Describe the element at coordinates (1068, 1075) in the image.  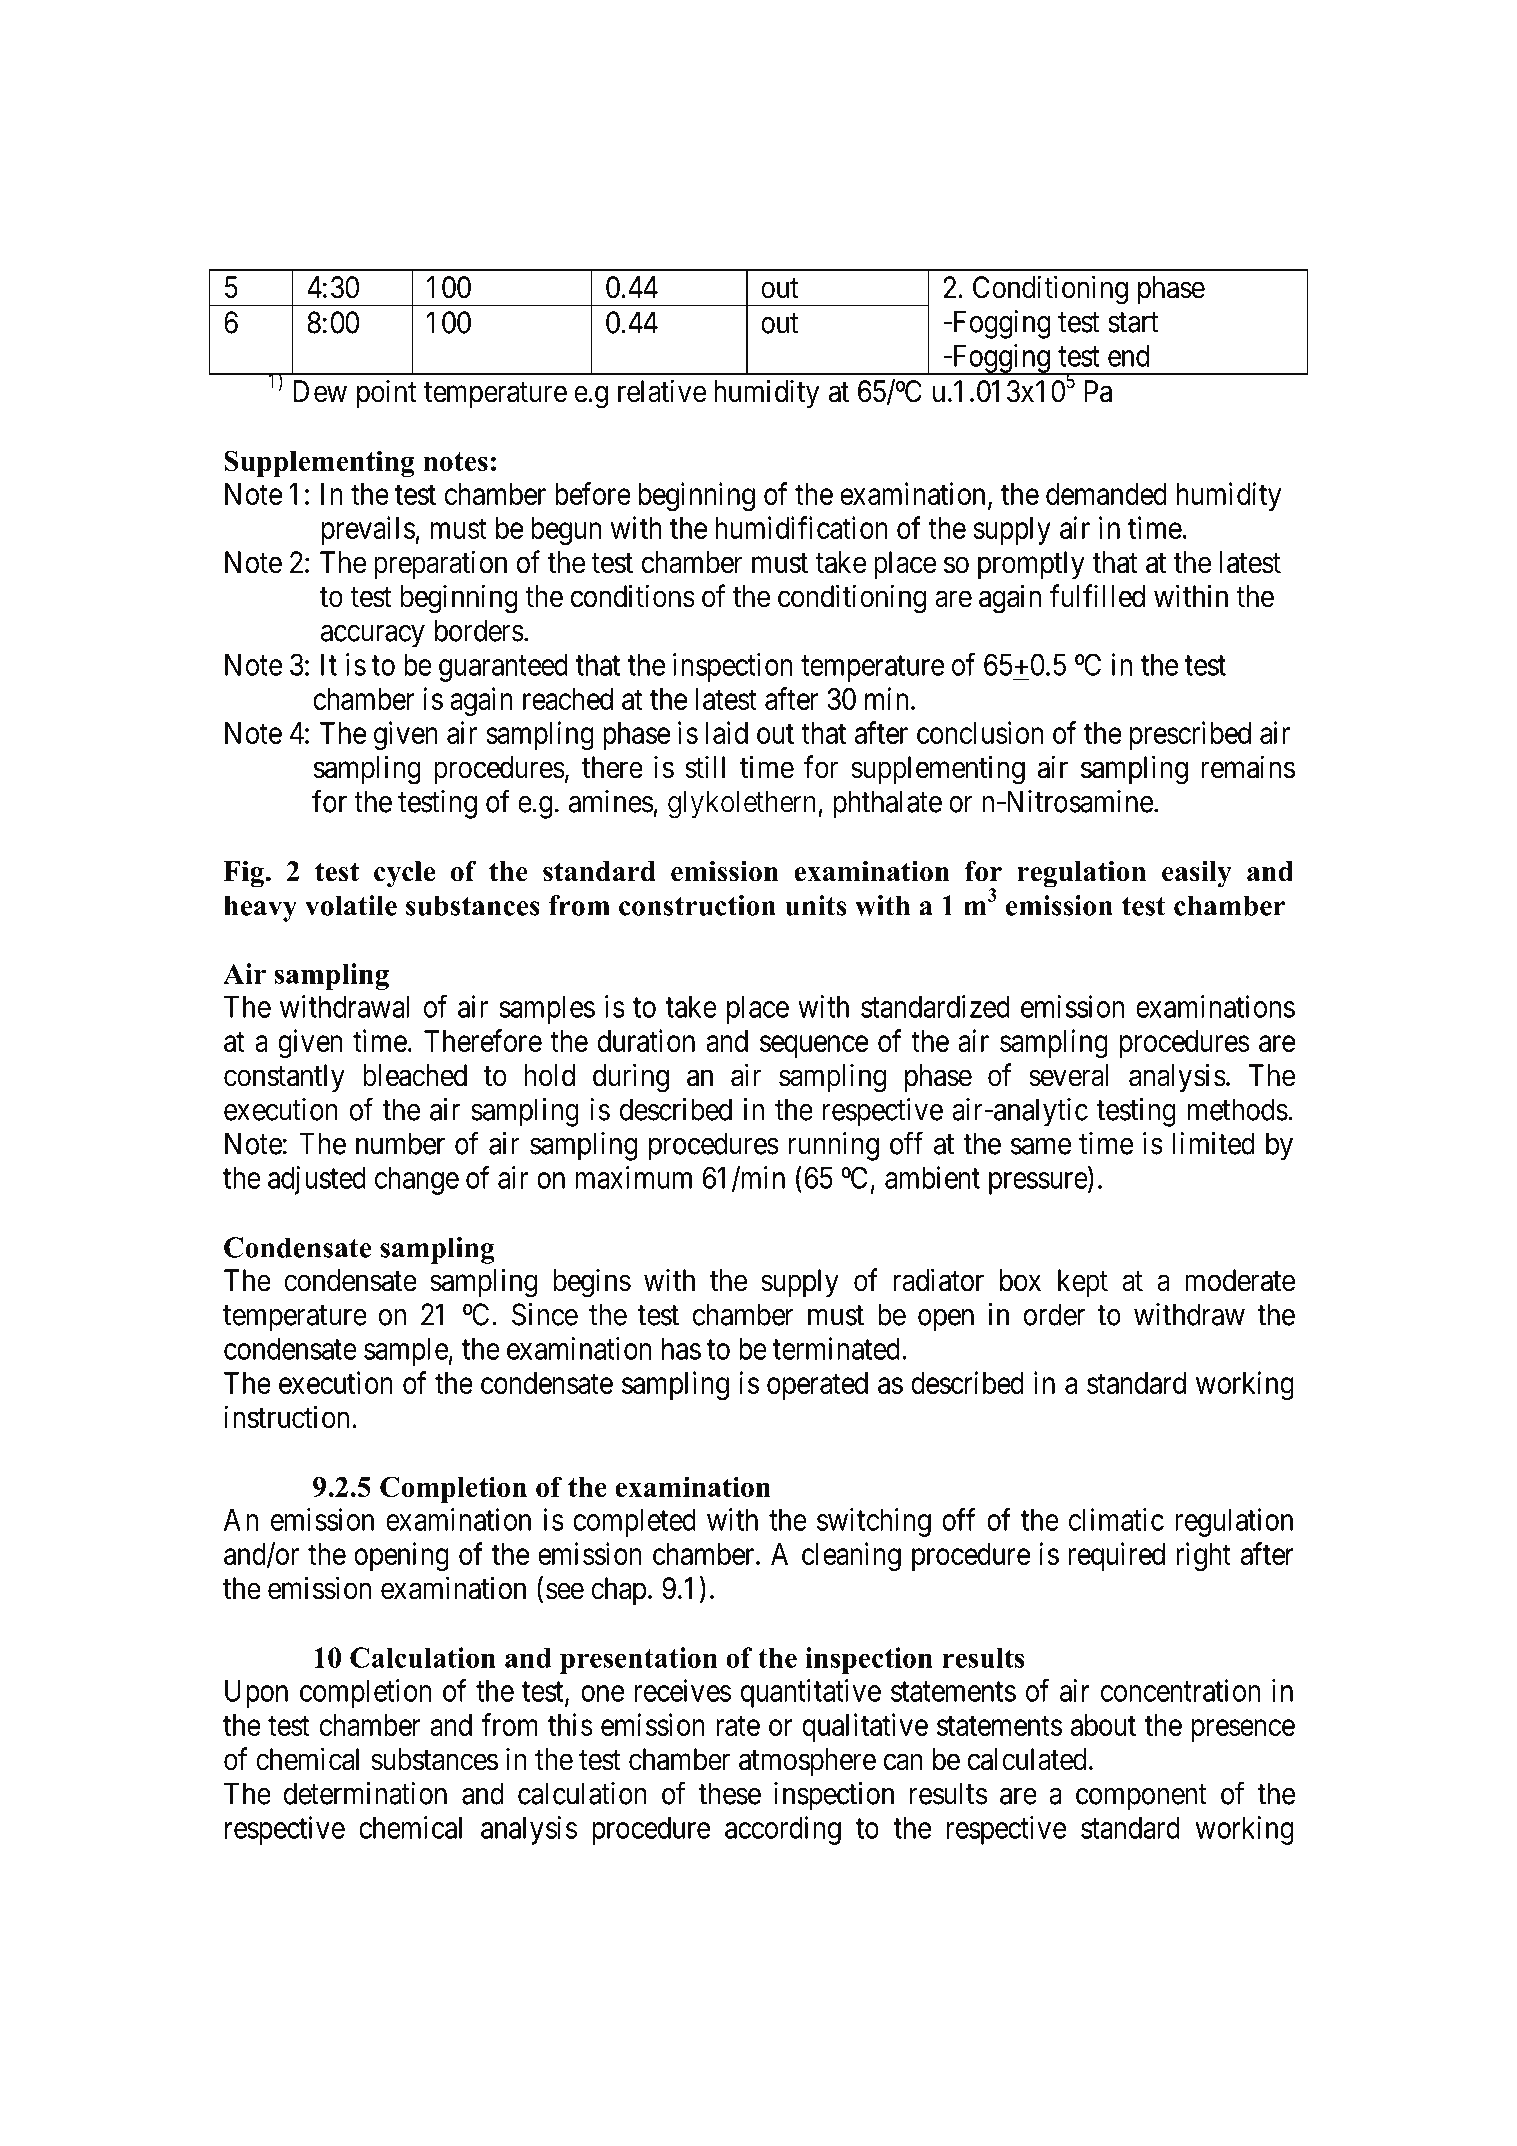
I see `several` at that location.
